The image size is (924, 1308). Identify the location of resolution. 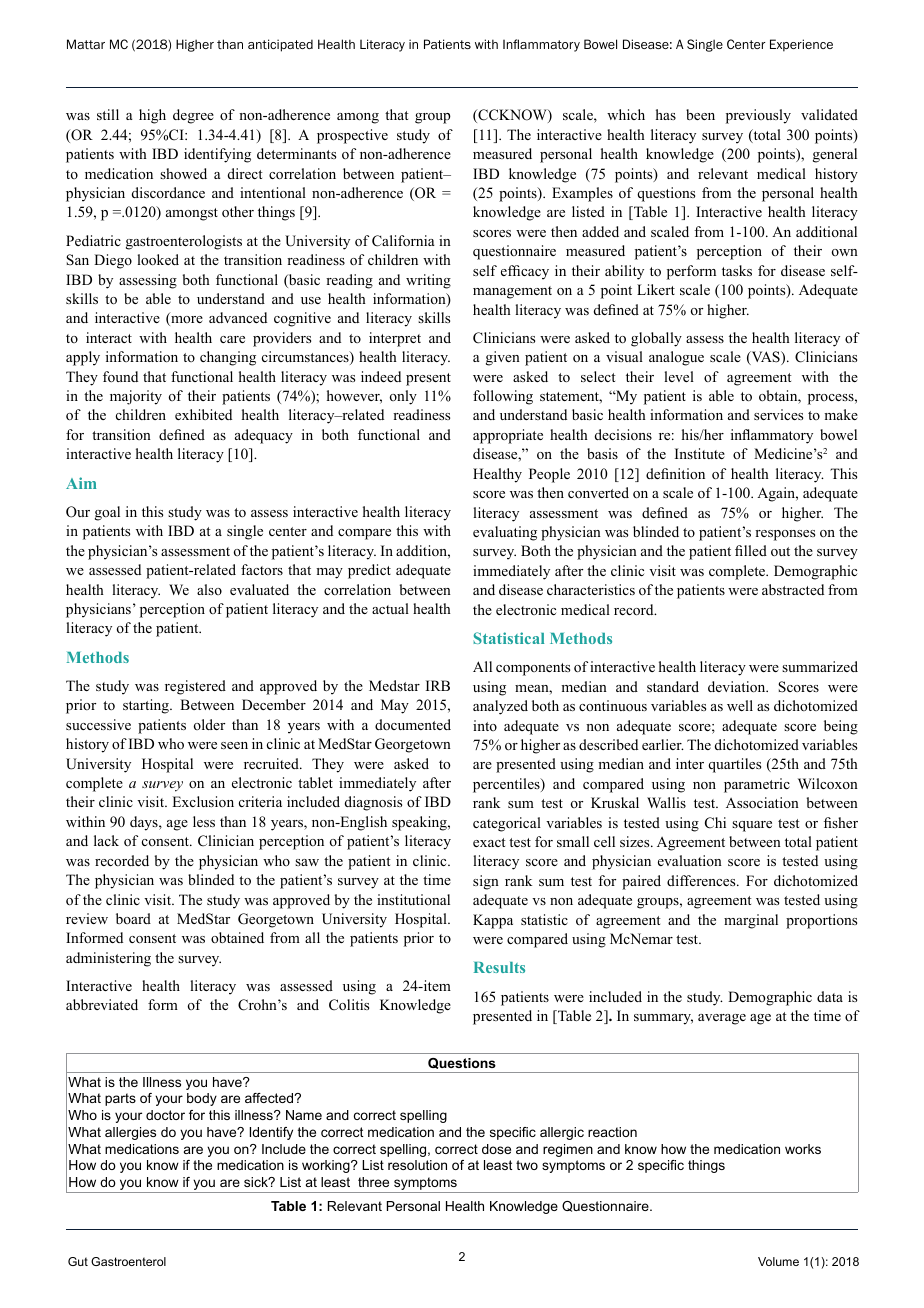
(417, 1165).
